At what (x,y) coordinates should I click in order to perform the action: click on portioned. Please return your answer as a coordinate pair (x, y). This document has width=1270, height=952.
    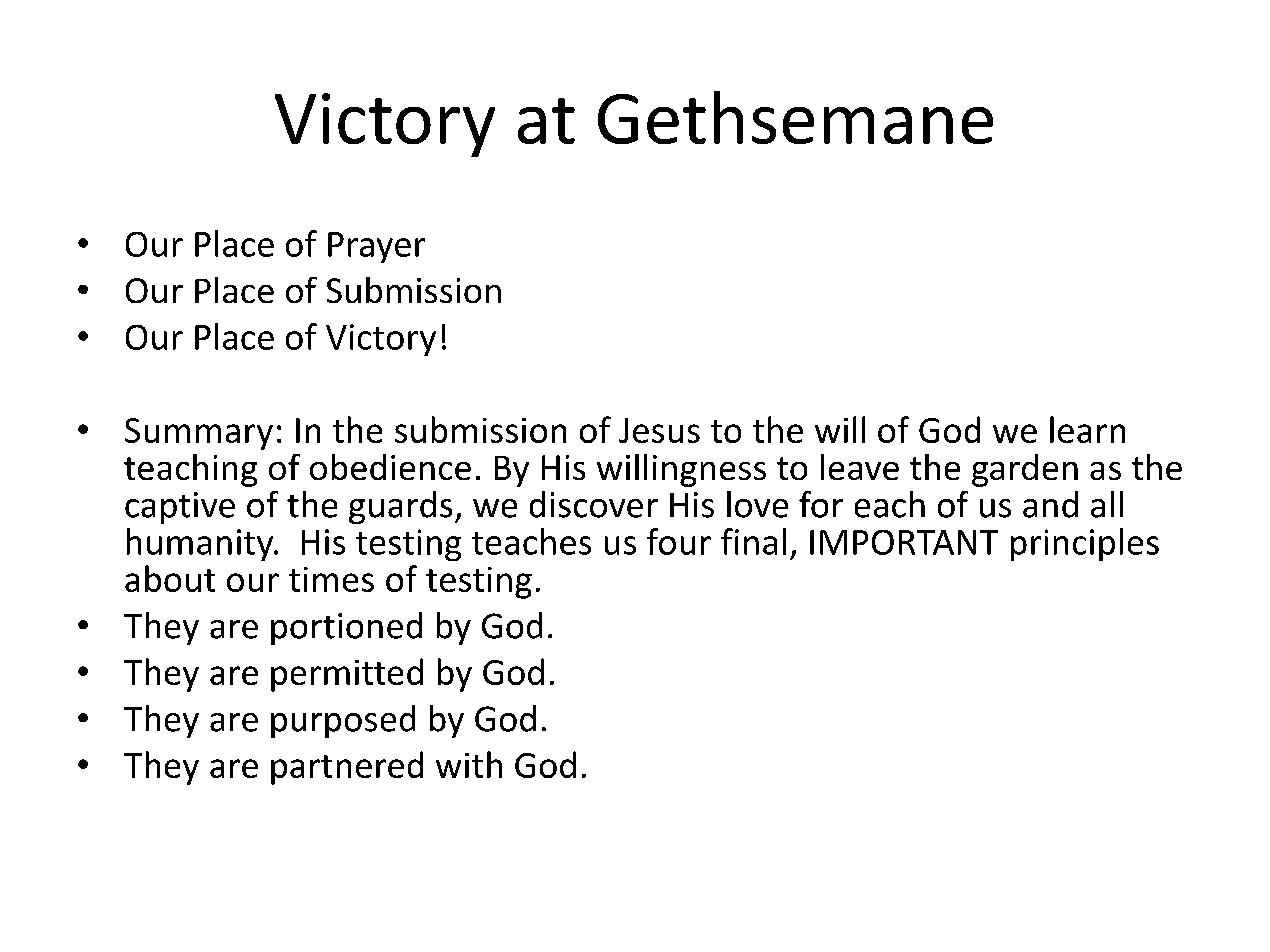
    Looking at the image, I should click on (346, 628).
